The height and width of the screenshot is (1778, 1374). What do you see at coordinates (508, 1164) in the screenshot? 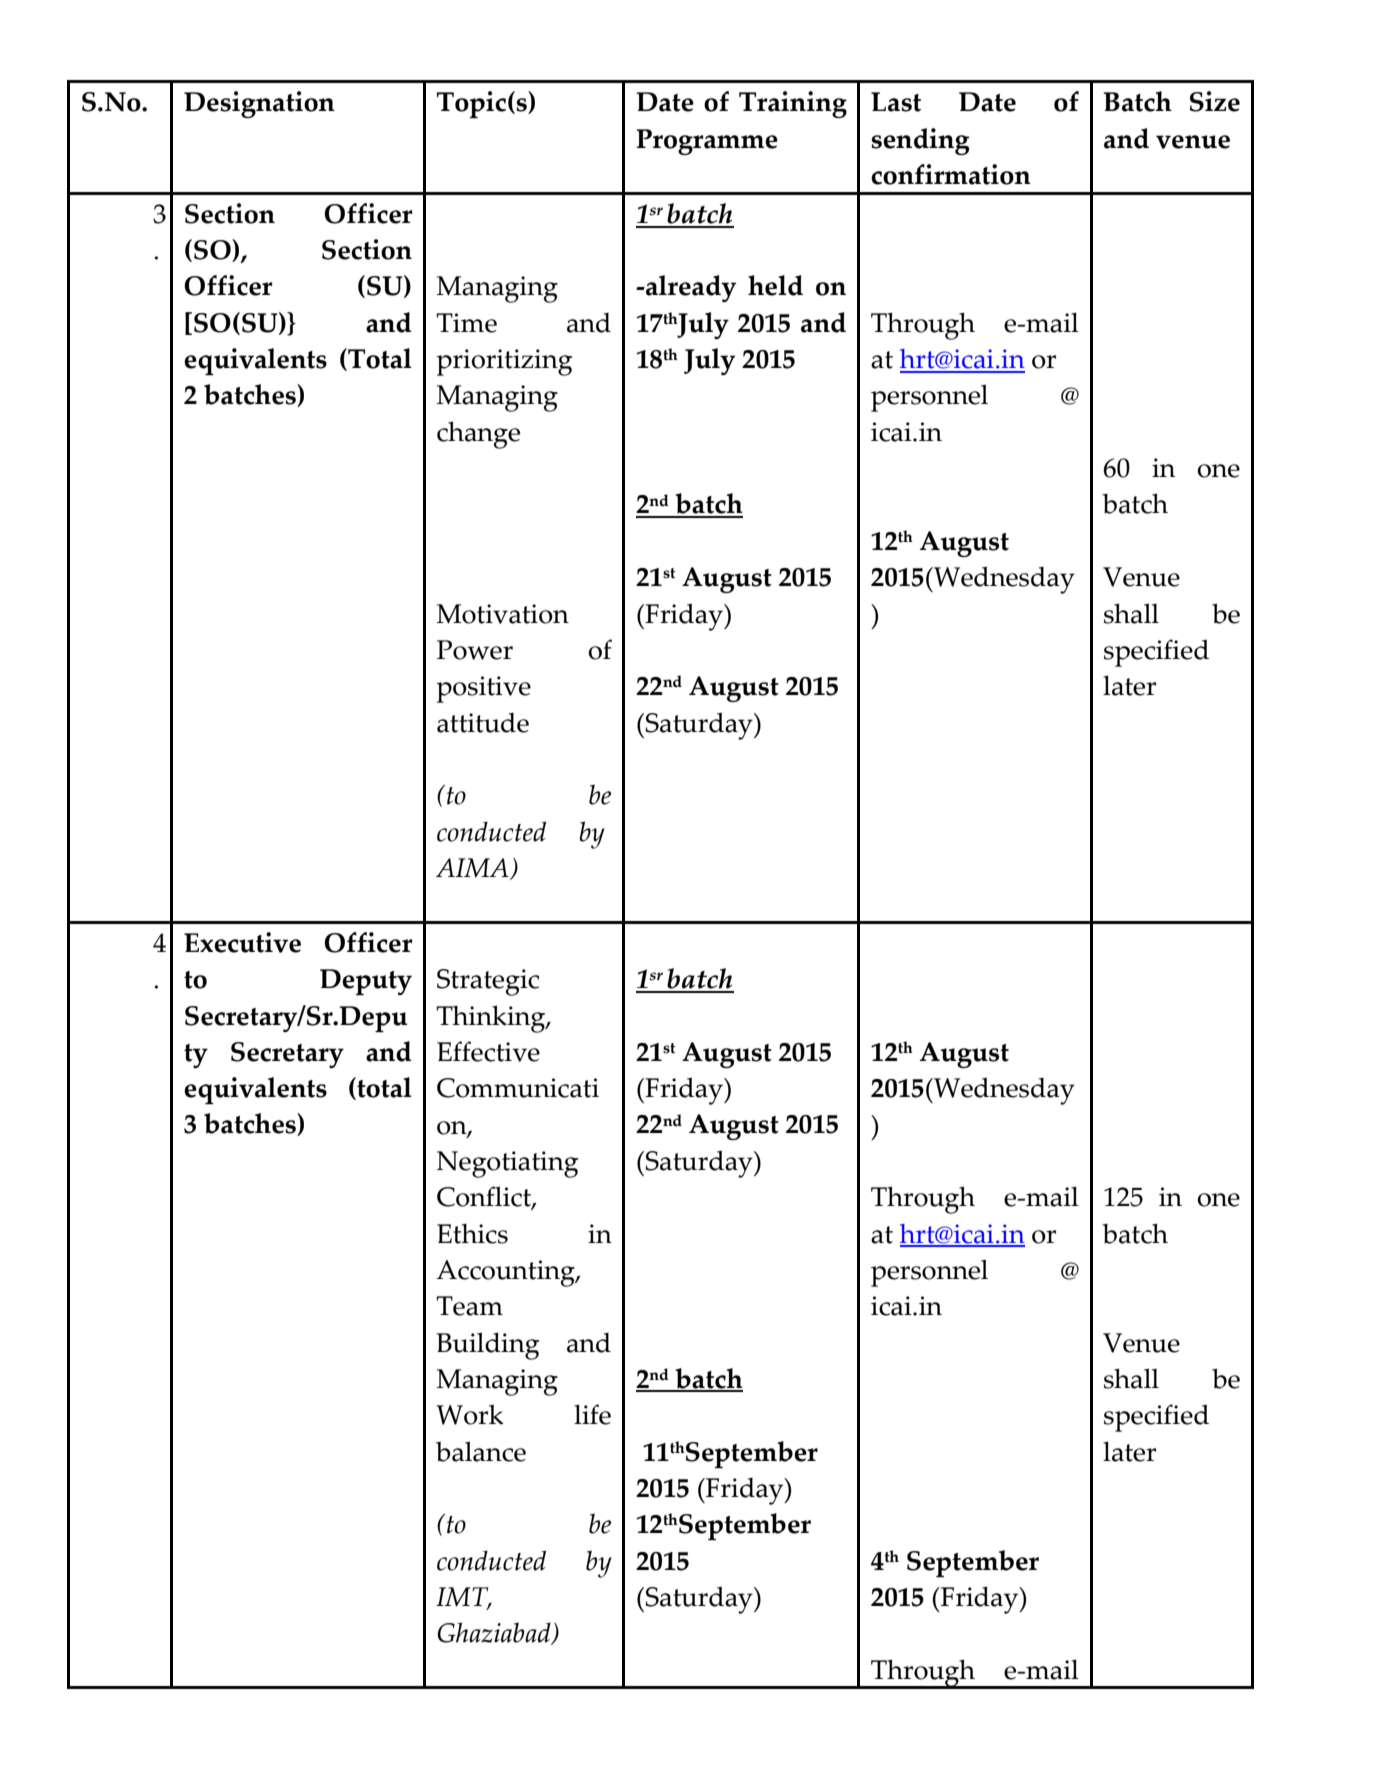
I see `Negotiating` at bounding box center [508, 1164].
